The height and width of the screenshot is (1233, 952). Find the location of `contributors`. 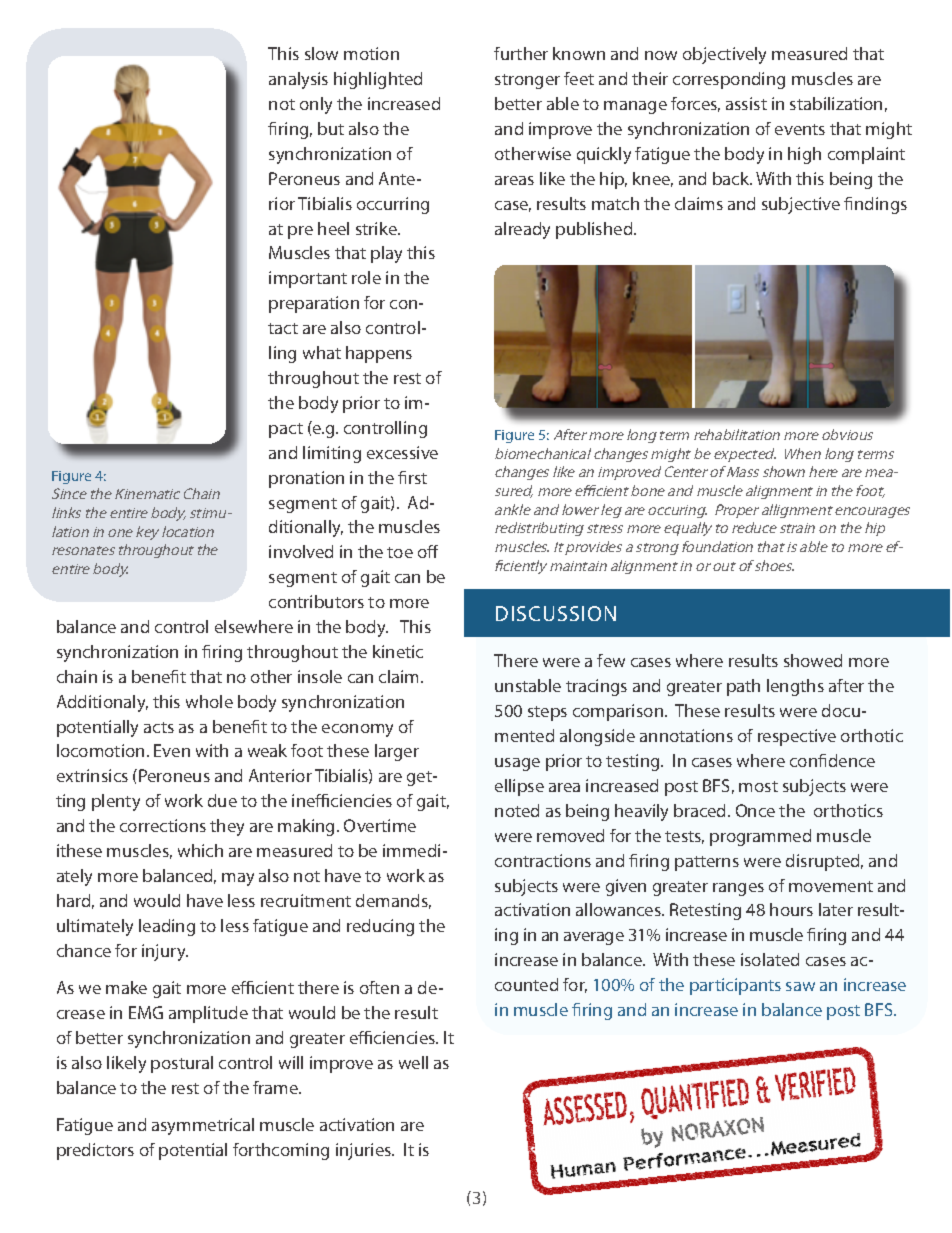

contributors is located at coordinates (316, 601).
